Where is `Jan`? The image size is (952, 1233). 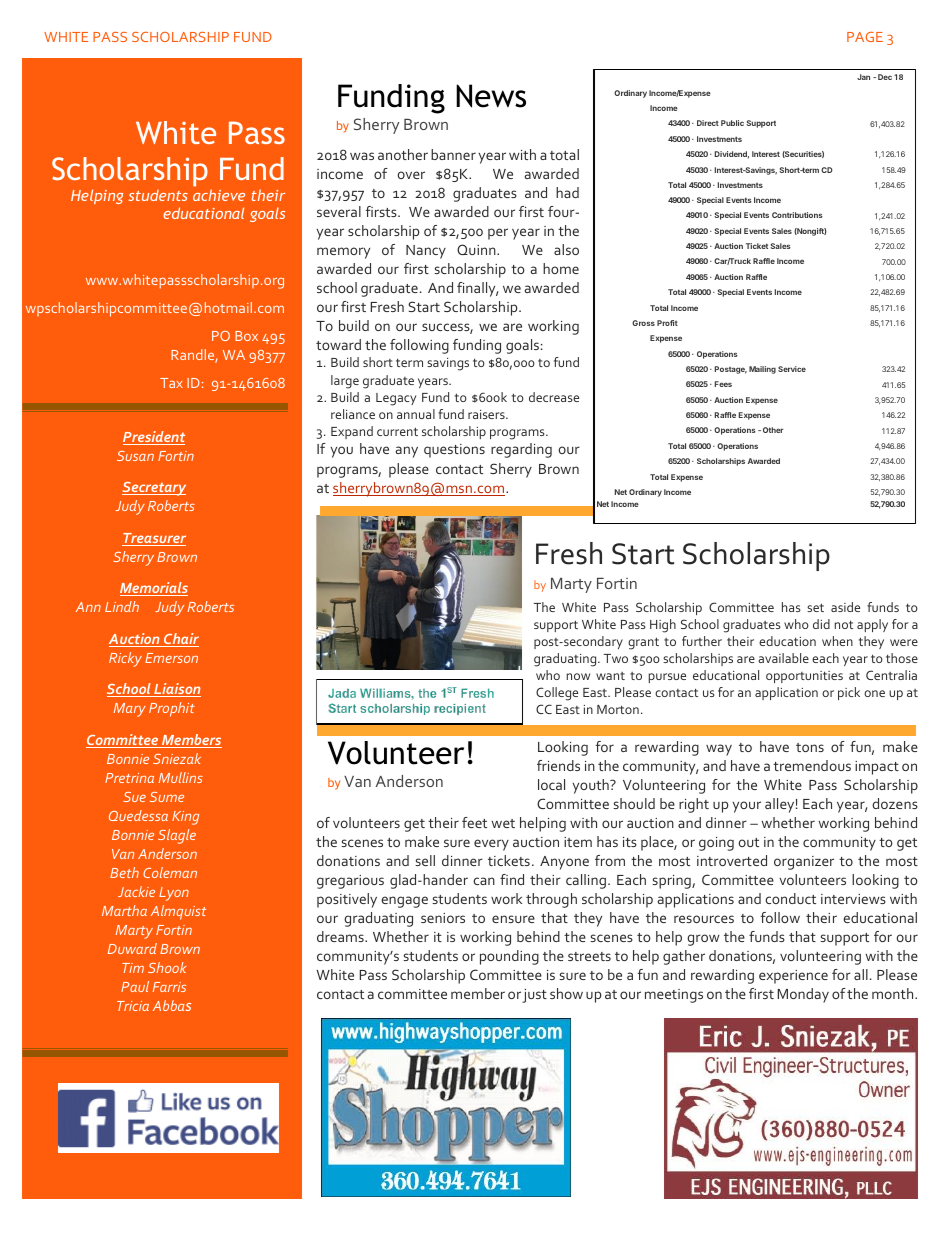
Jan is located at coordinates (863, 77).
